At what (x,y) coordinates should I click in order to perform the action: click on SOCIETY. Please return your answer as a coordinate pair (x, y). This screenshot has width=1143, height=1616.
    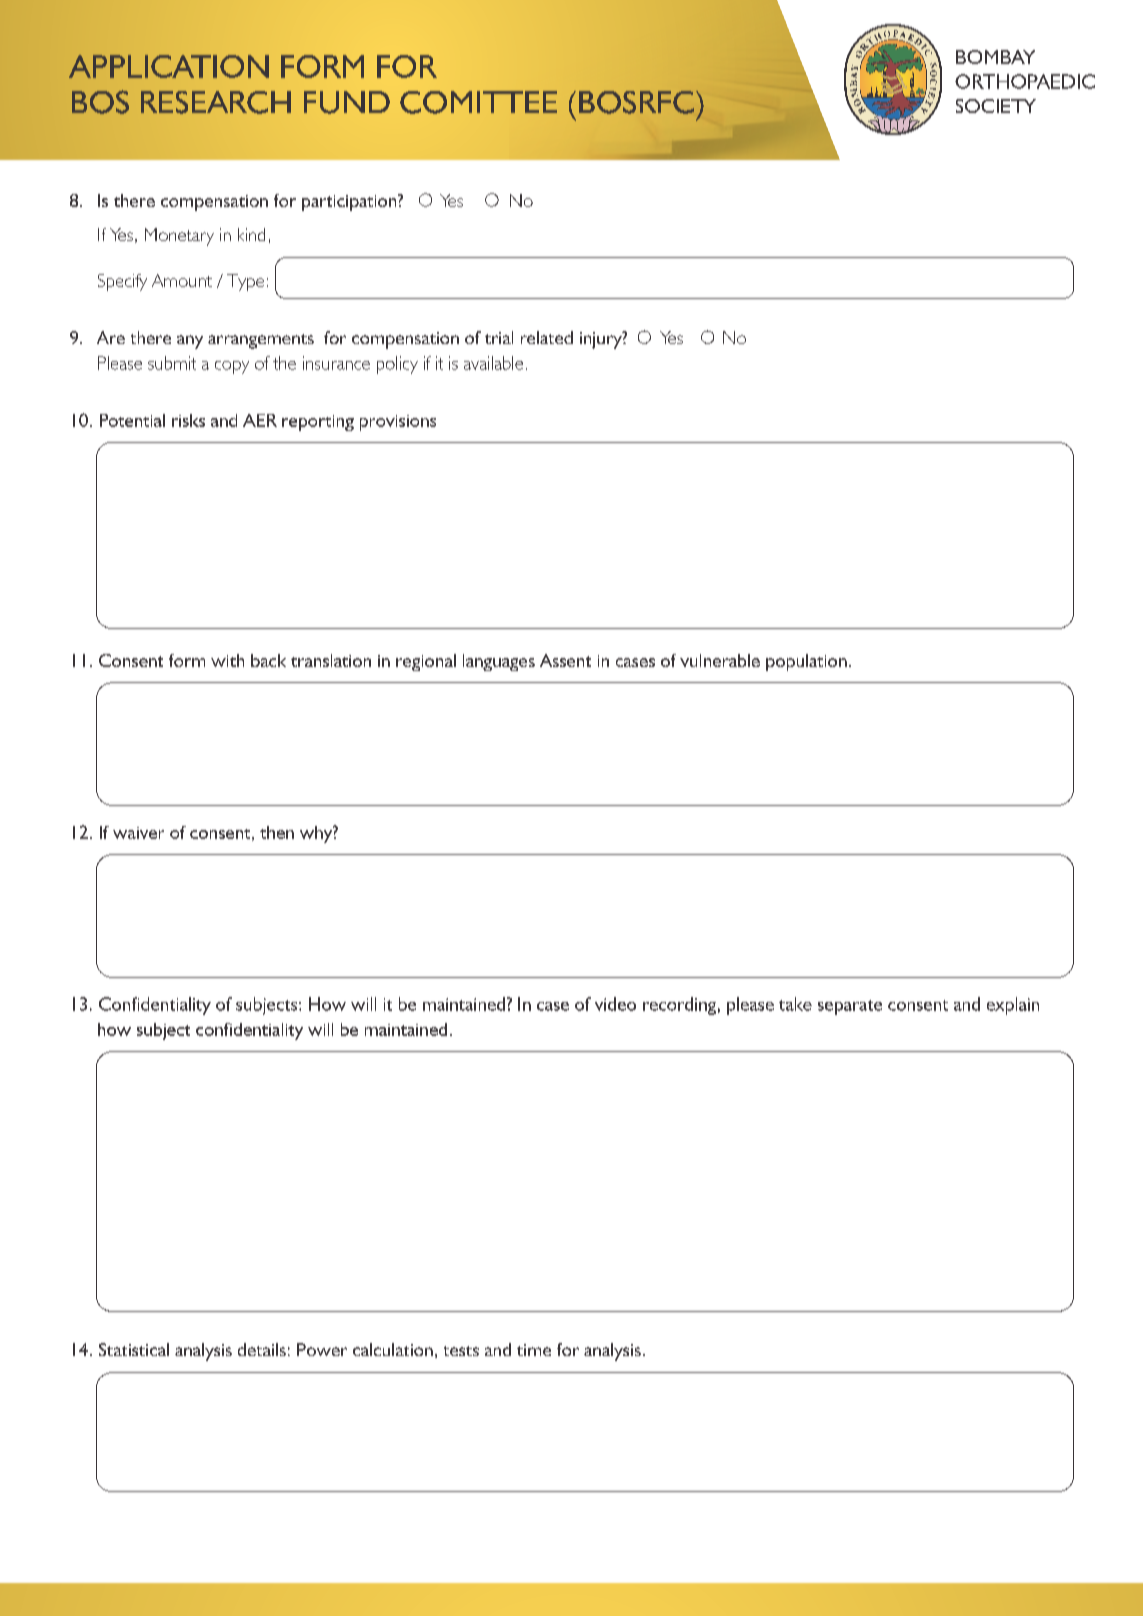
    Looking at the image, I should click on (996, 106).
